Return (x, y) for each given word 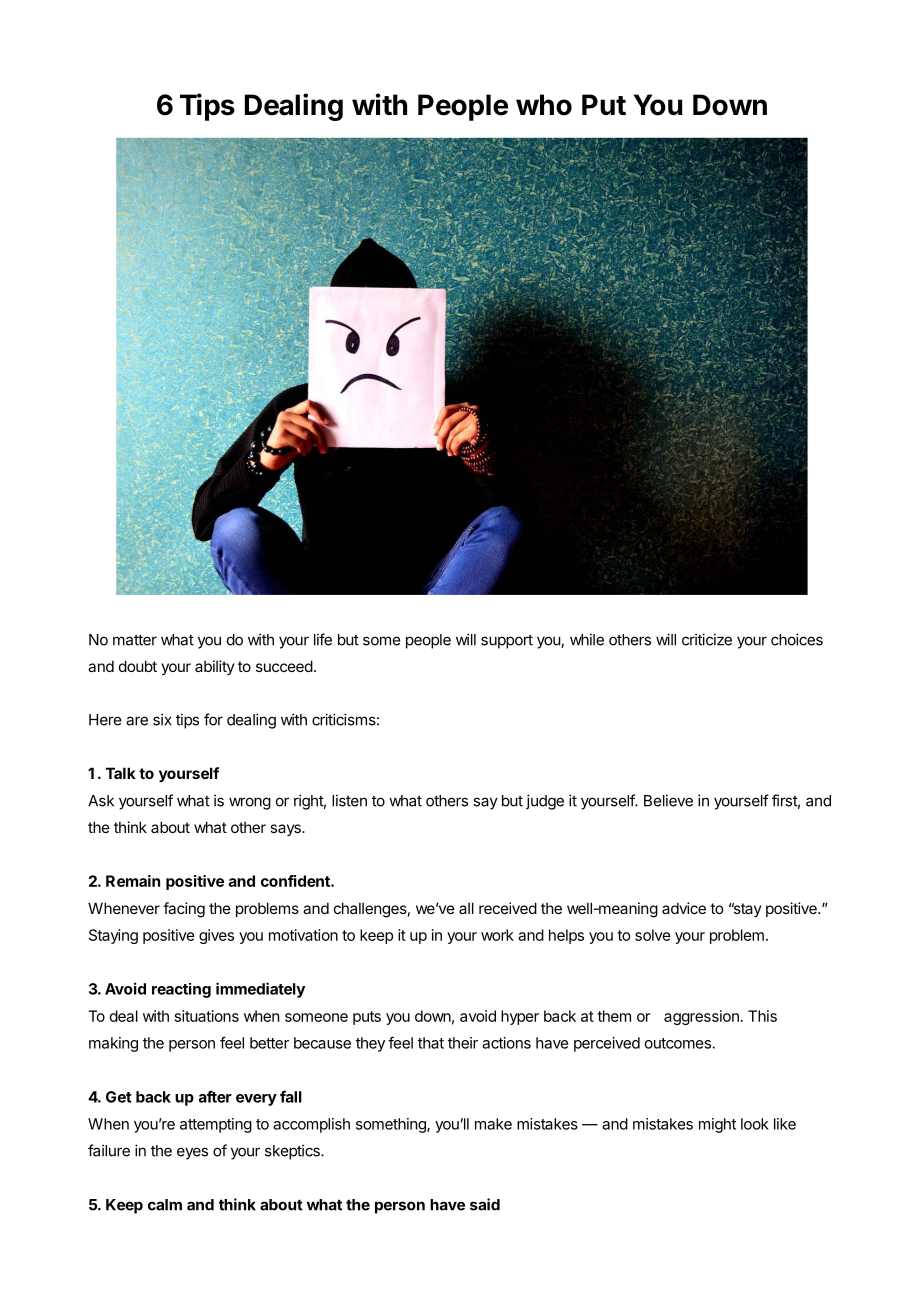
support (507, 642)
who (544, 105)
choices (797, 639)
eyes (192, 1153)
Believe (668, 800)
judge (545, 802)
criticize (707, 639)
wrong (250, 803)
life (323, 639)
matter (135, 640)
